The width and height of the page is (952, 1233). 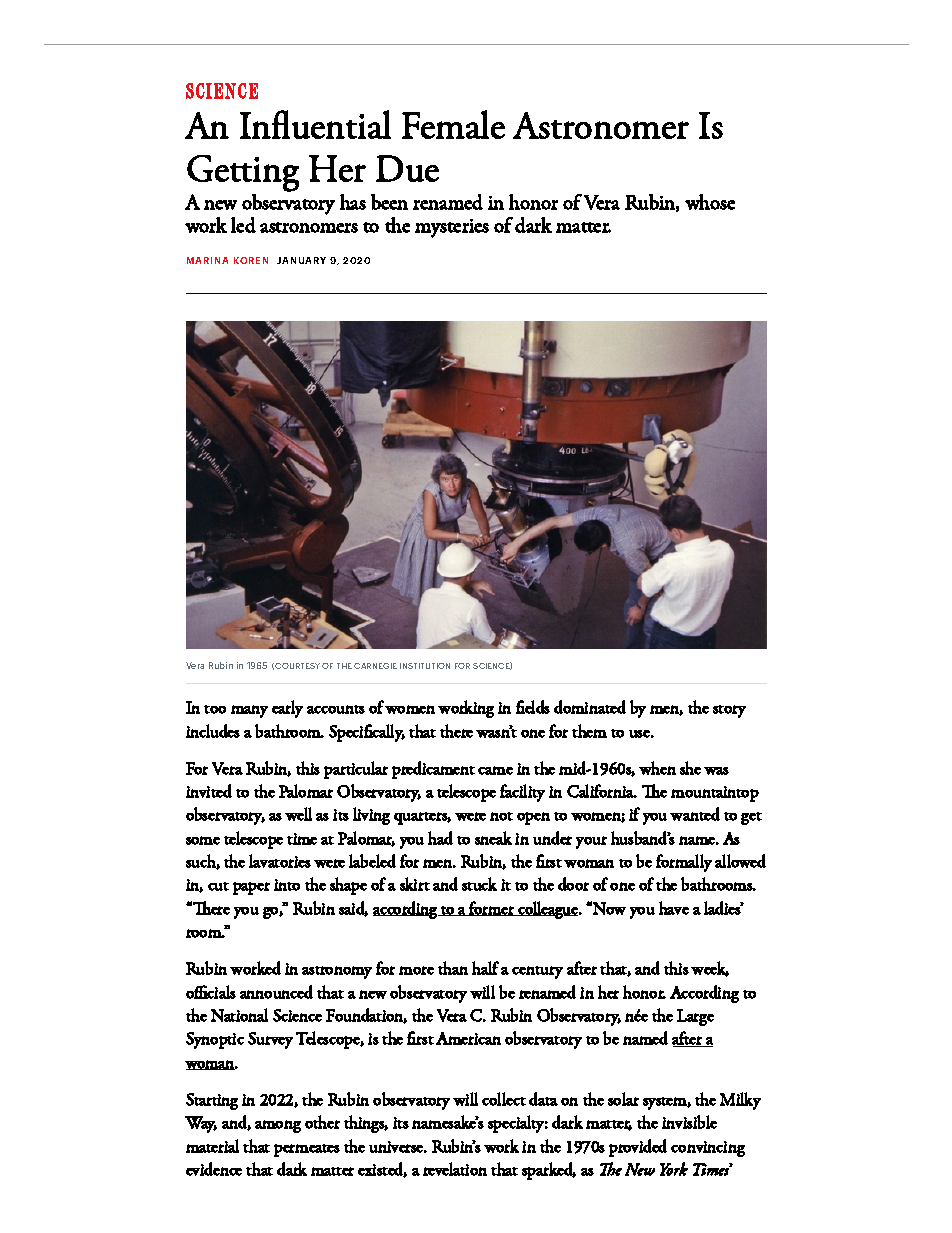 I want to click on story, so click(x=729, y=711).
